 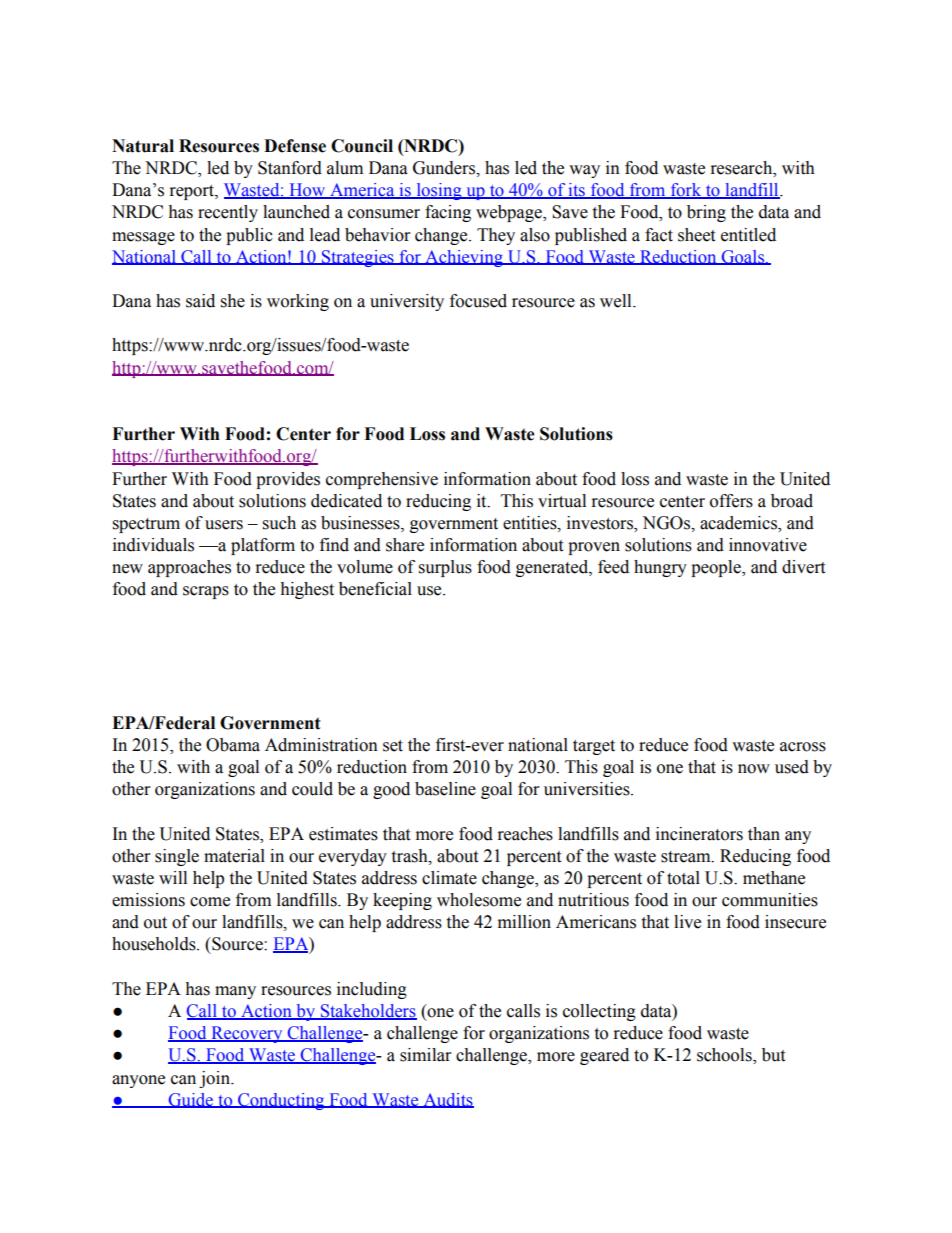 I want to click on offers, so click(x=731, y=501).
